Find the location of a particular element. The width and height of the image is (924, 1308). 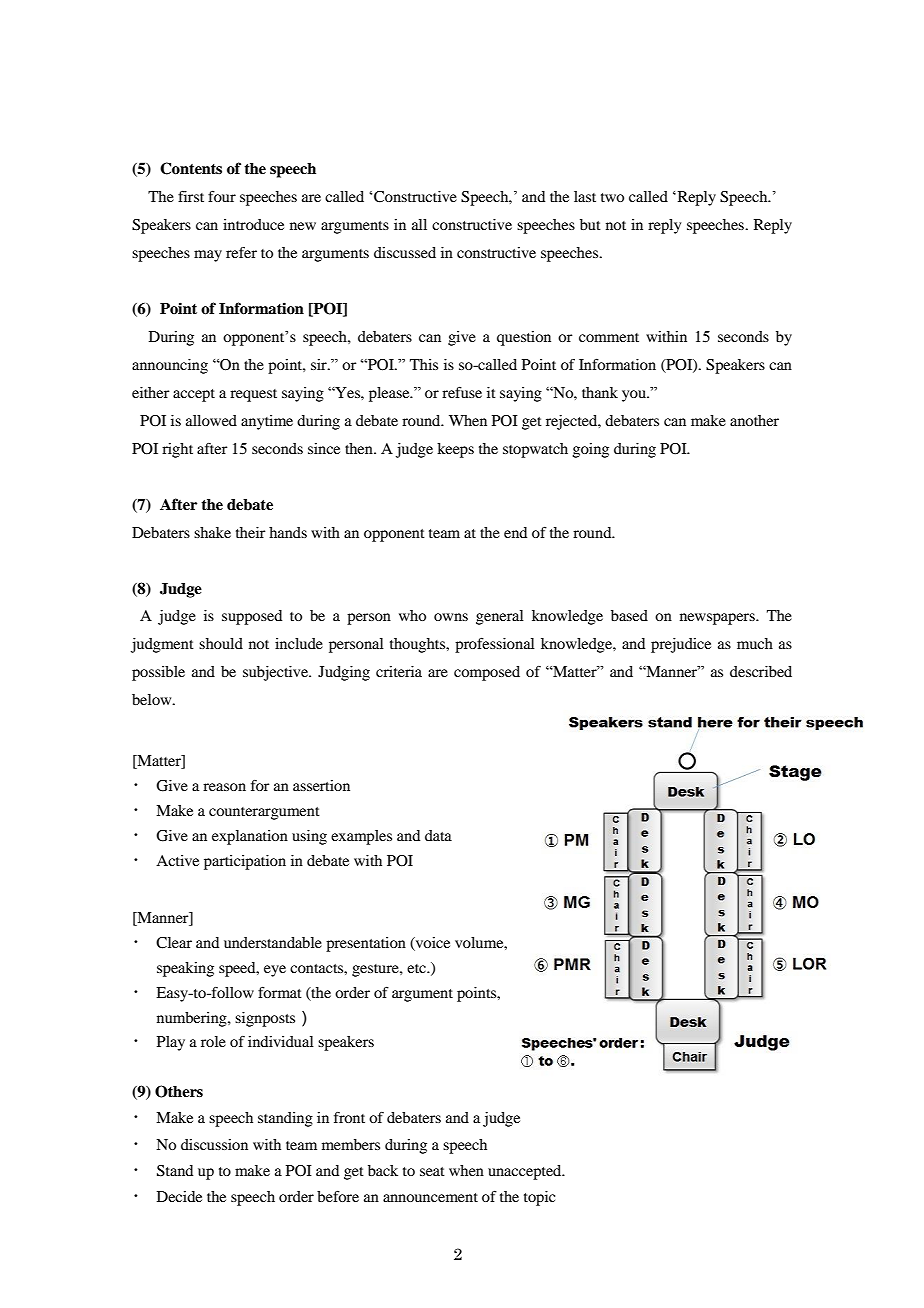

two is located at coordinates (612, 197).
